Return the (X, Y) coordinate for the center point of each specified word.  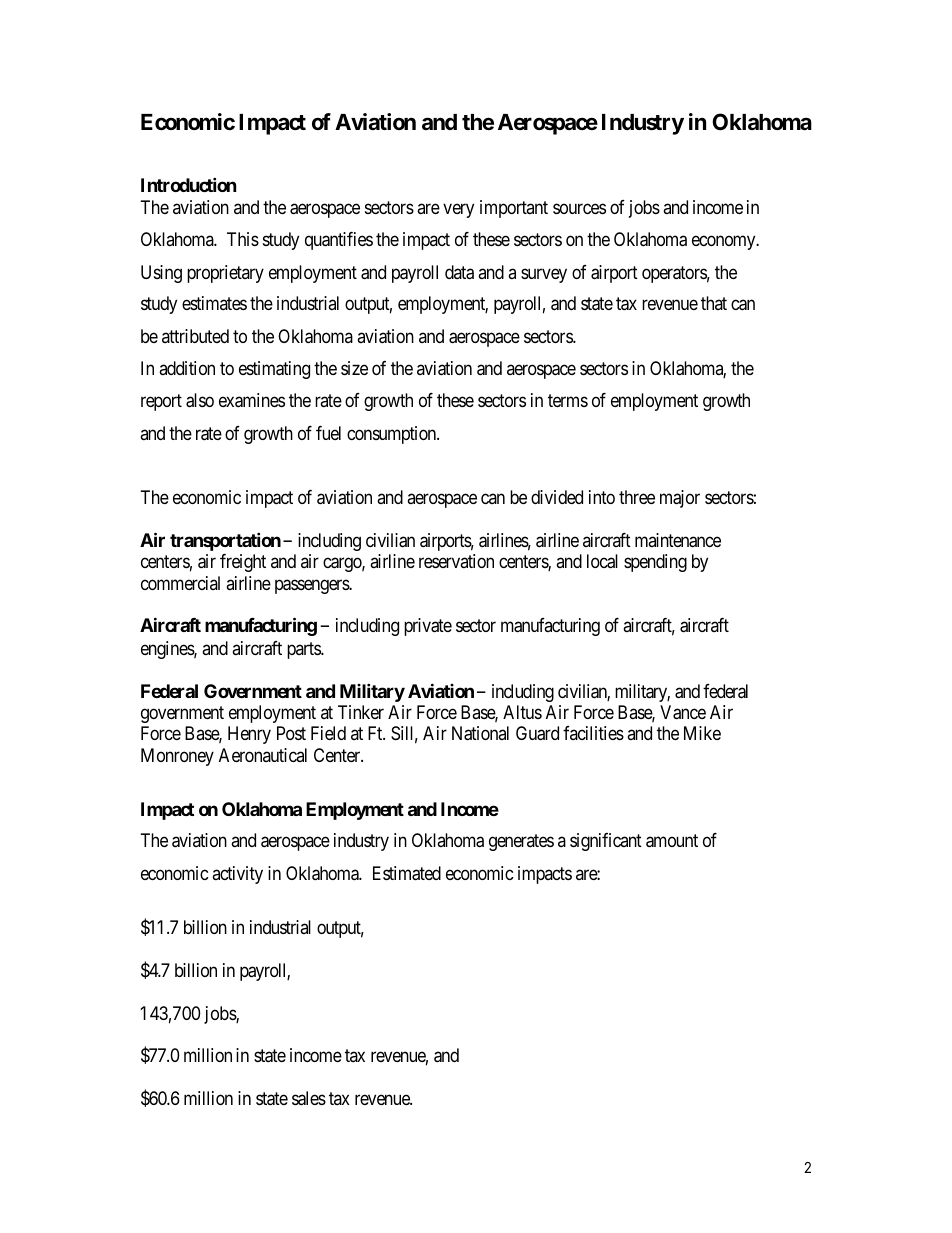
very (458, 211)
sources (579, 209)
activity (237, 875)
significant (606, 842)
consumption (393, 435)
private (428, 627)
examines (252, 400)
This (243, 239)
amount (672, 841)
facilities (593, 733)
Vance (683, 712)
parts (304, 650)
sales (309, 1098)
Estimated (407, 873)
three (637, 497)
